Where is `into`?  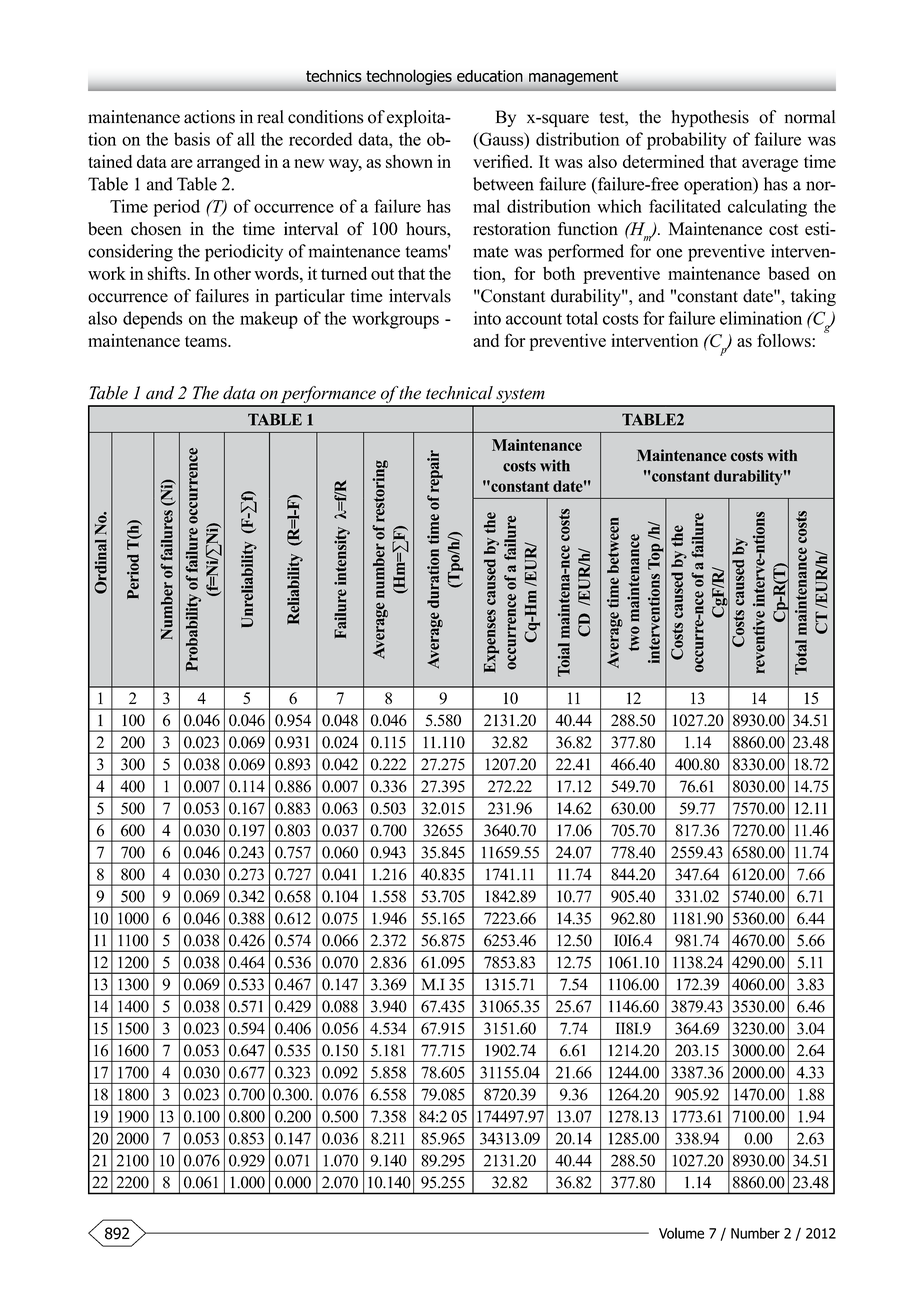 into is located at coordinates (487, 318).
